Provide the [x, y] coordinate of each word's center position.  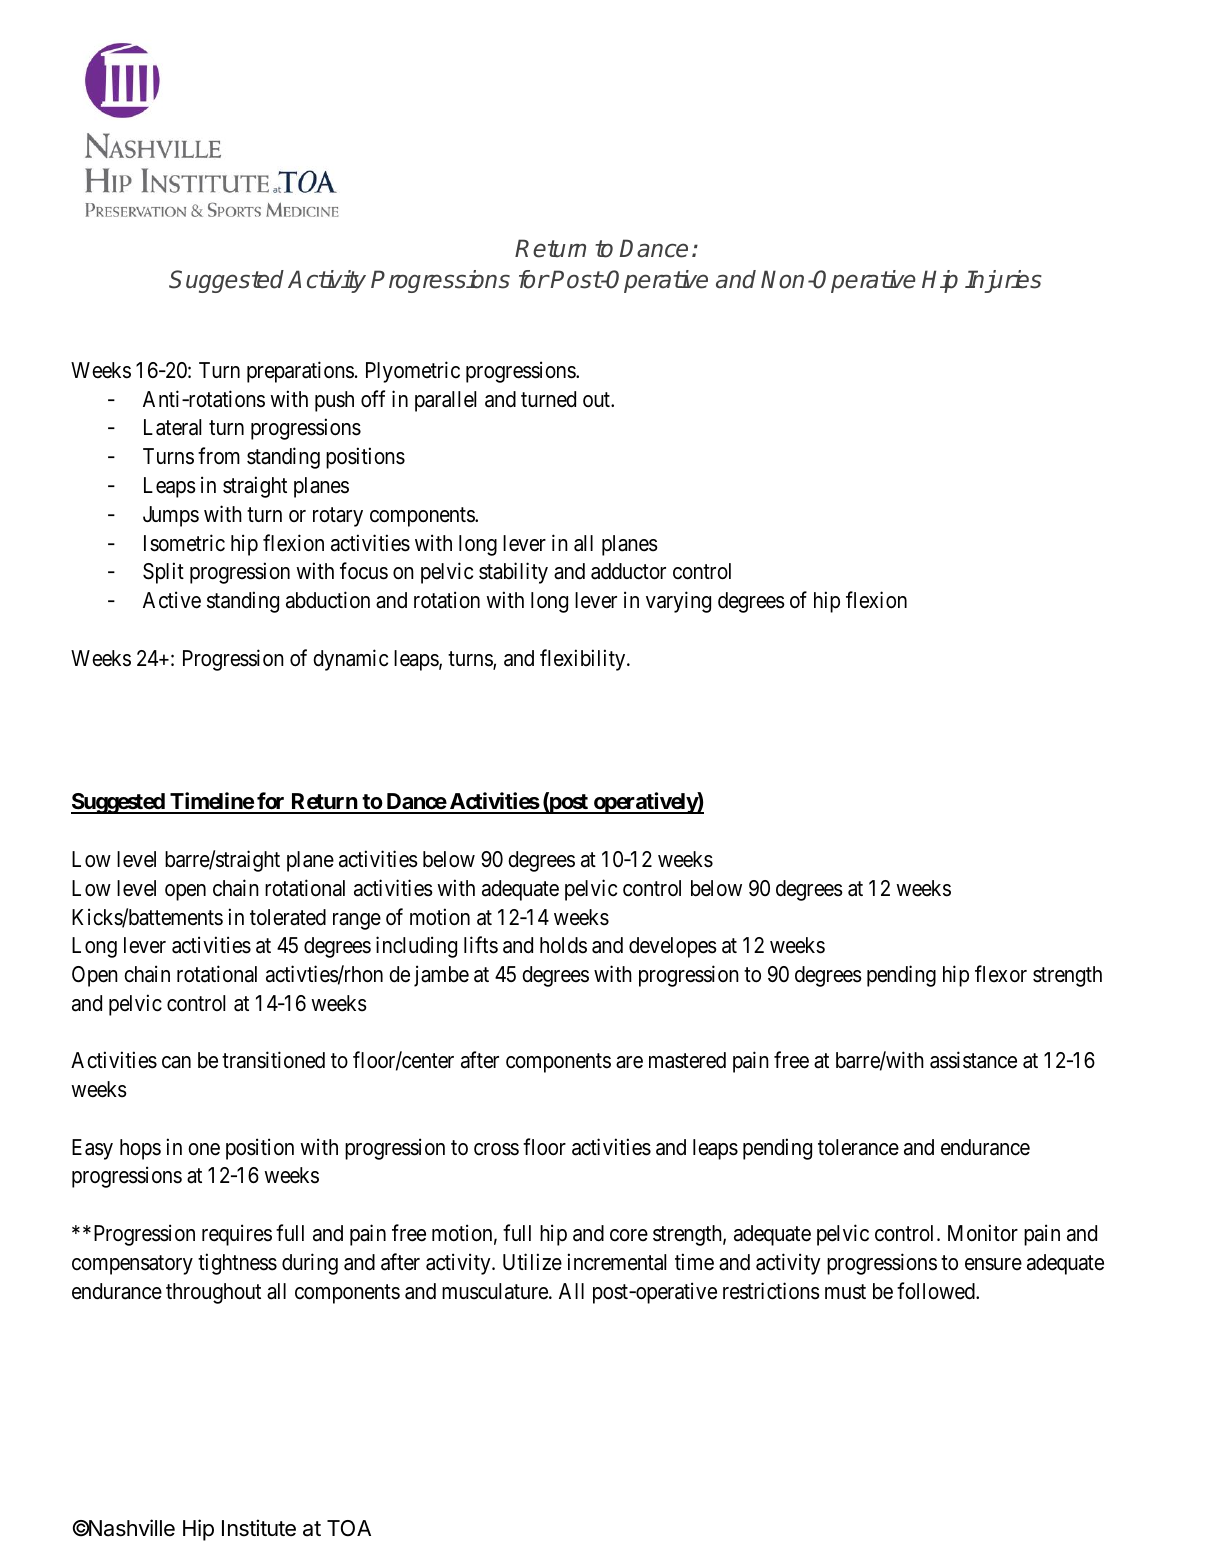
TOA [349, 1528]
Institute [259, 1528]
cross [496, 1149]
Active [172, 600]
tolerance [858, 1147]
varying [678, 602]
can [176, 1062]
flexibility [584, 660]
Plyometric [413, 372]
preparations [300, 372]
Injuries [1003, 281]
